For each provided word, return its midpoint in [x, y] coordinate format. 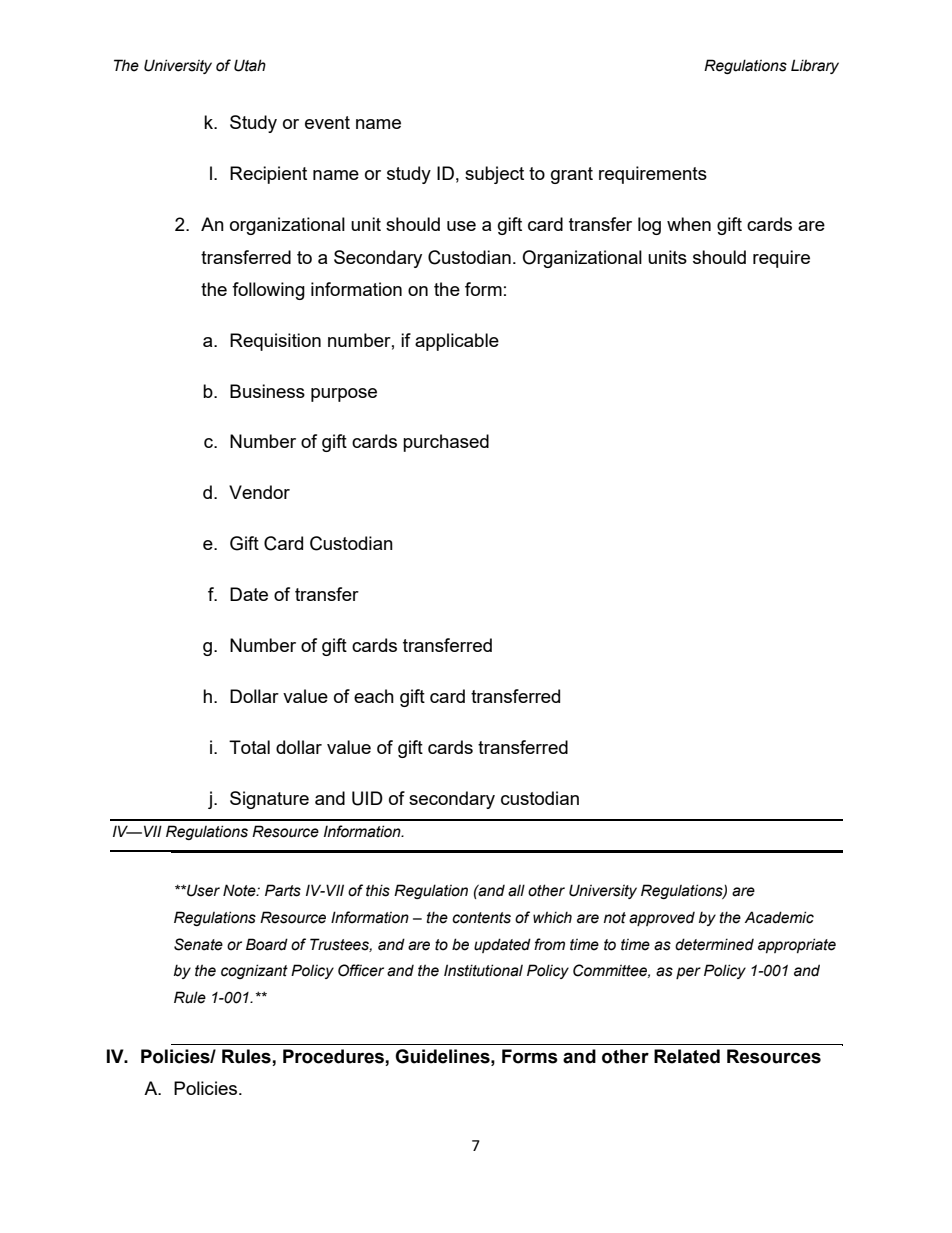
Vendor [259, 492]
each [374, 696]
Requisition [275, 342]
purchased [446, 443]
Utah [250, 65]
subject [494, 175]
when [689, 224]
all [516, 890]
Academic [779, 917]
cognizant [254, 971]
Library [815, 66]
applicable [457, 342]
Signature [269, 800]
